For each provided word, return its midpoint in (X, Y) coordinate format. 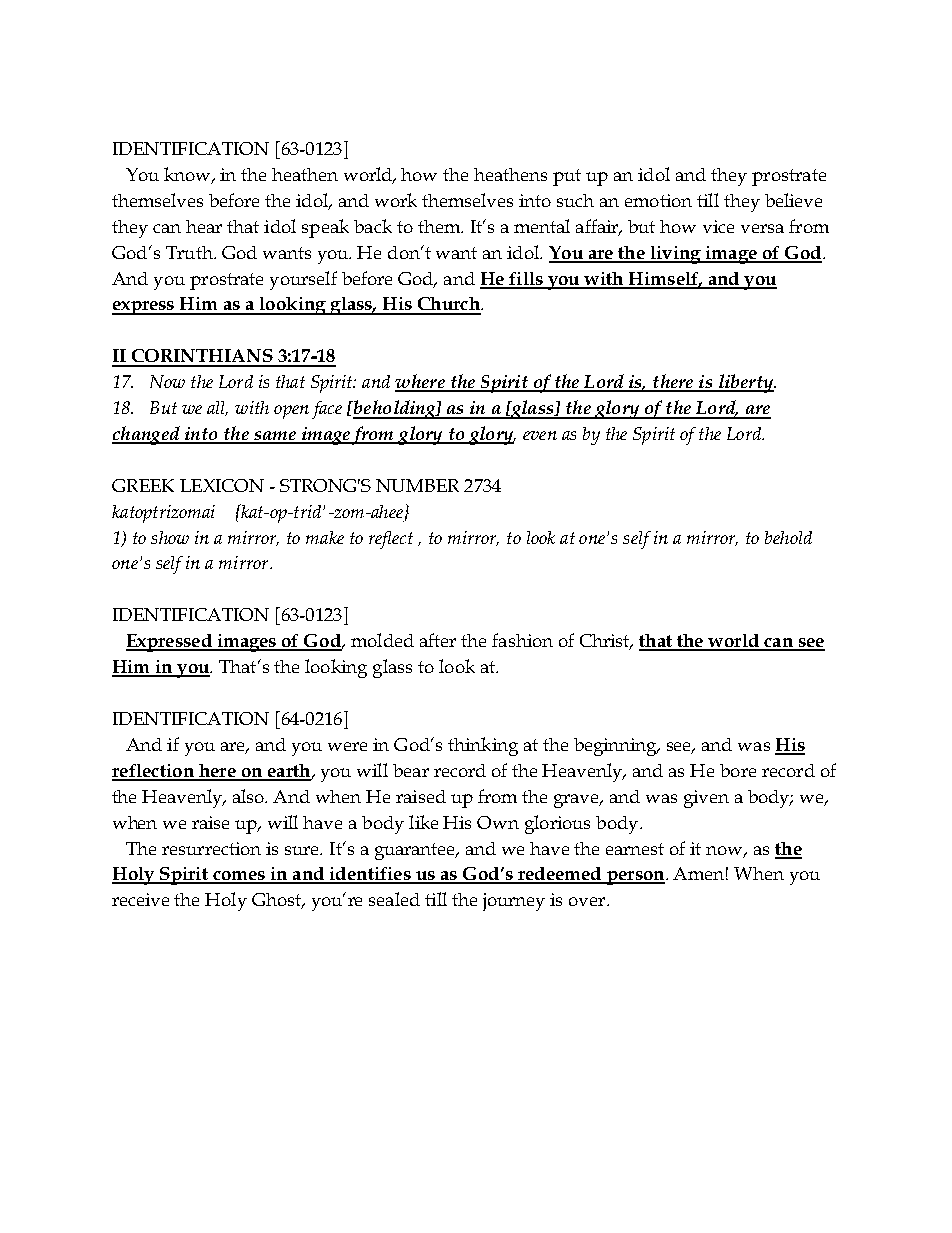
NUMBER (417, 485)
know (189, 175)
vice (718, 226)
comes (239, 877)
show (170, 537)
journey (514, 902)
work (396, 200)
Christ (606, 642)
